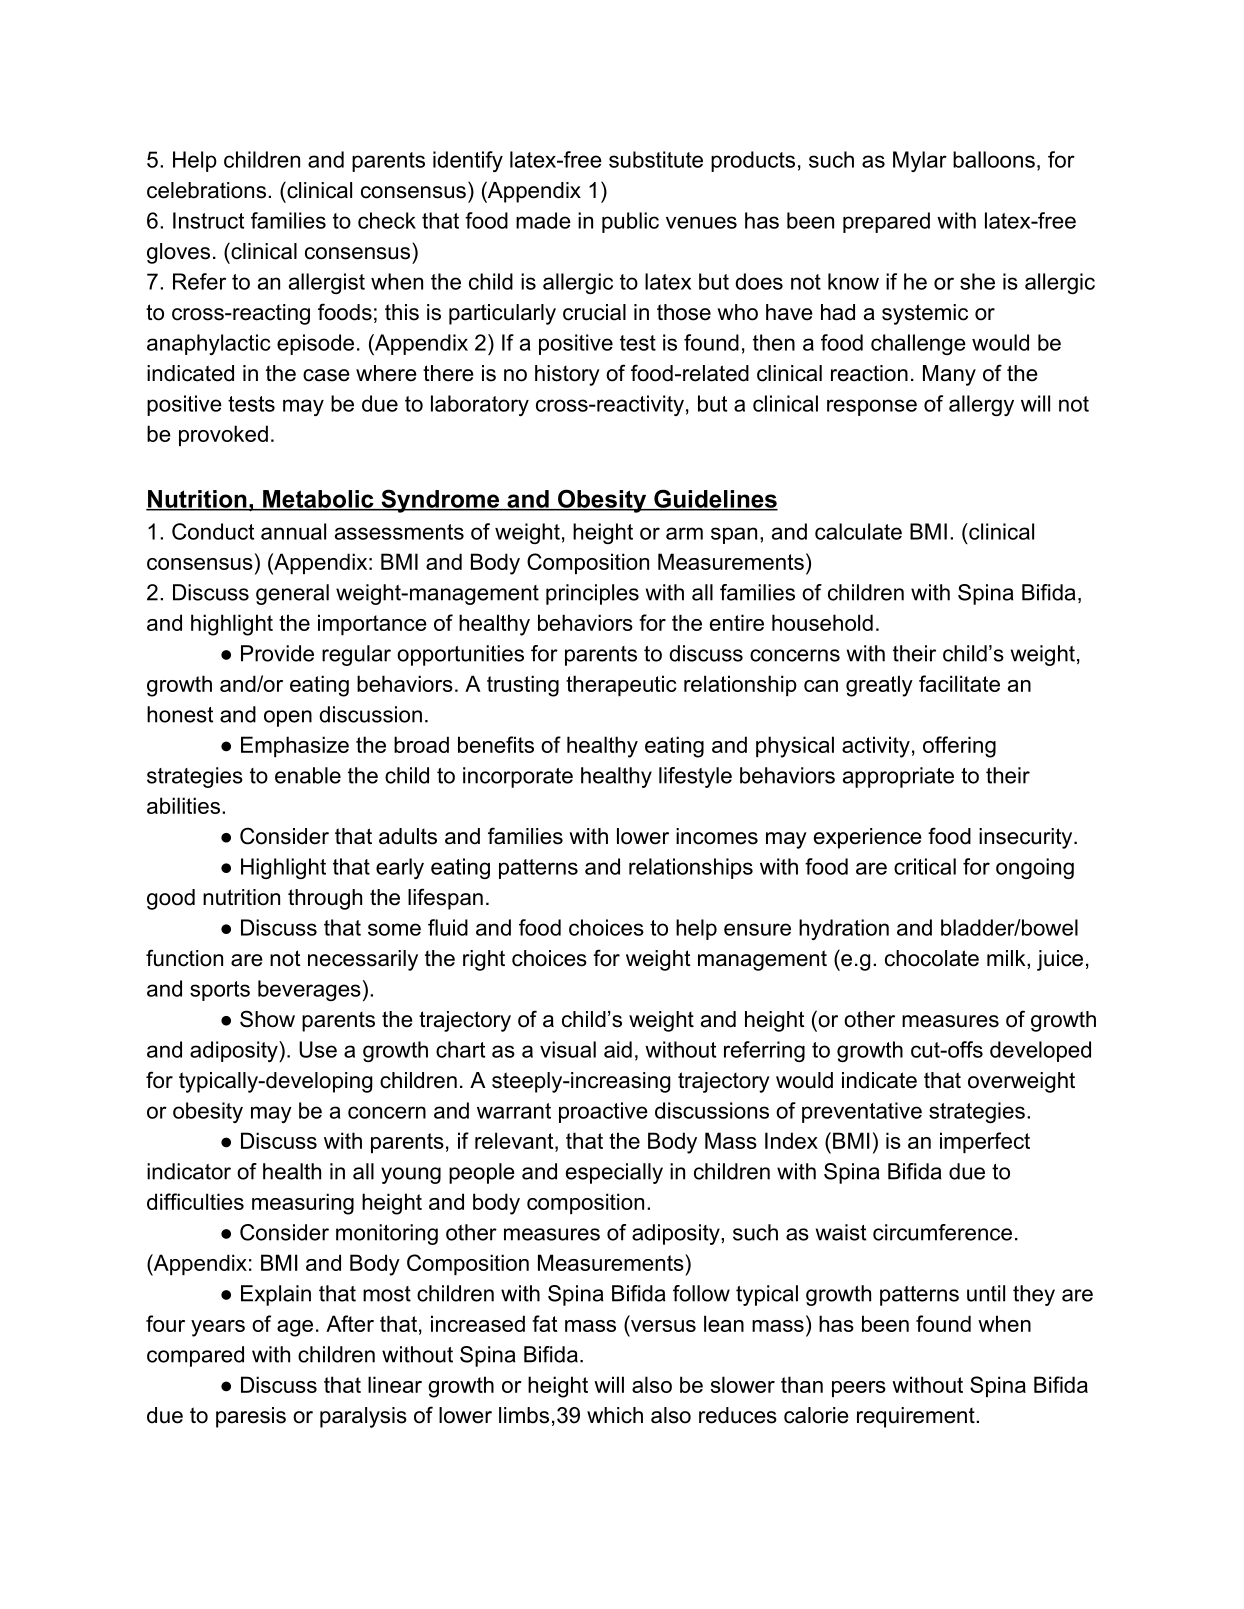  Describe the element at coordinates (920, 161) in the screenshot. I see `Mylar` at that location.
